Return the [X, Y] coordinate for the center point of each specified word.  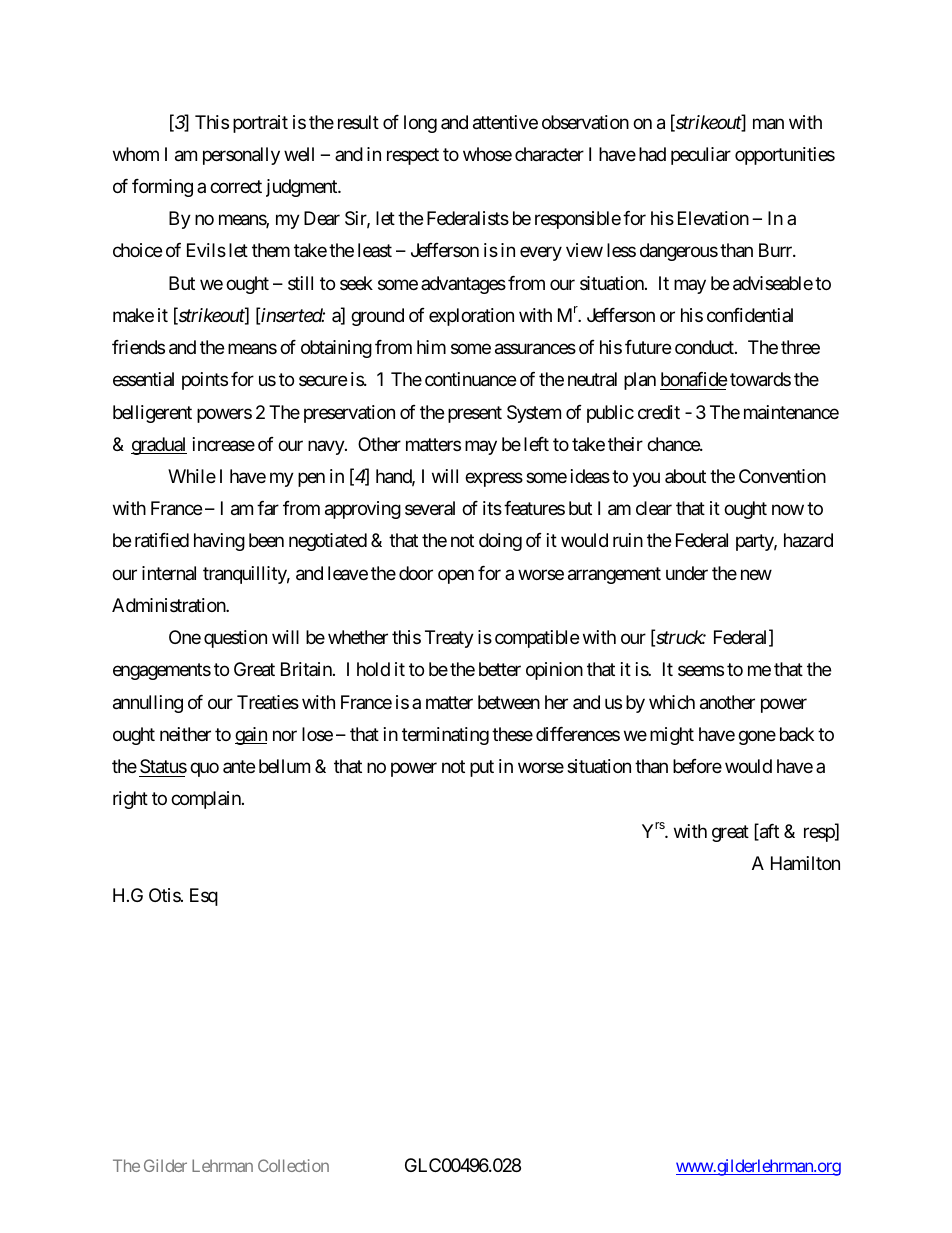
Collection [293, 1165]
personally [241, 156]
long [420, 124]
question [235, 639]
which [672, 702]
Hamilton [805, 863]
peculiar [701, 156]
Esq [204, 897]
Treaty [449, 639]
